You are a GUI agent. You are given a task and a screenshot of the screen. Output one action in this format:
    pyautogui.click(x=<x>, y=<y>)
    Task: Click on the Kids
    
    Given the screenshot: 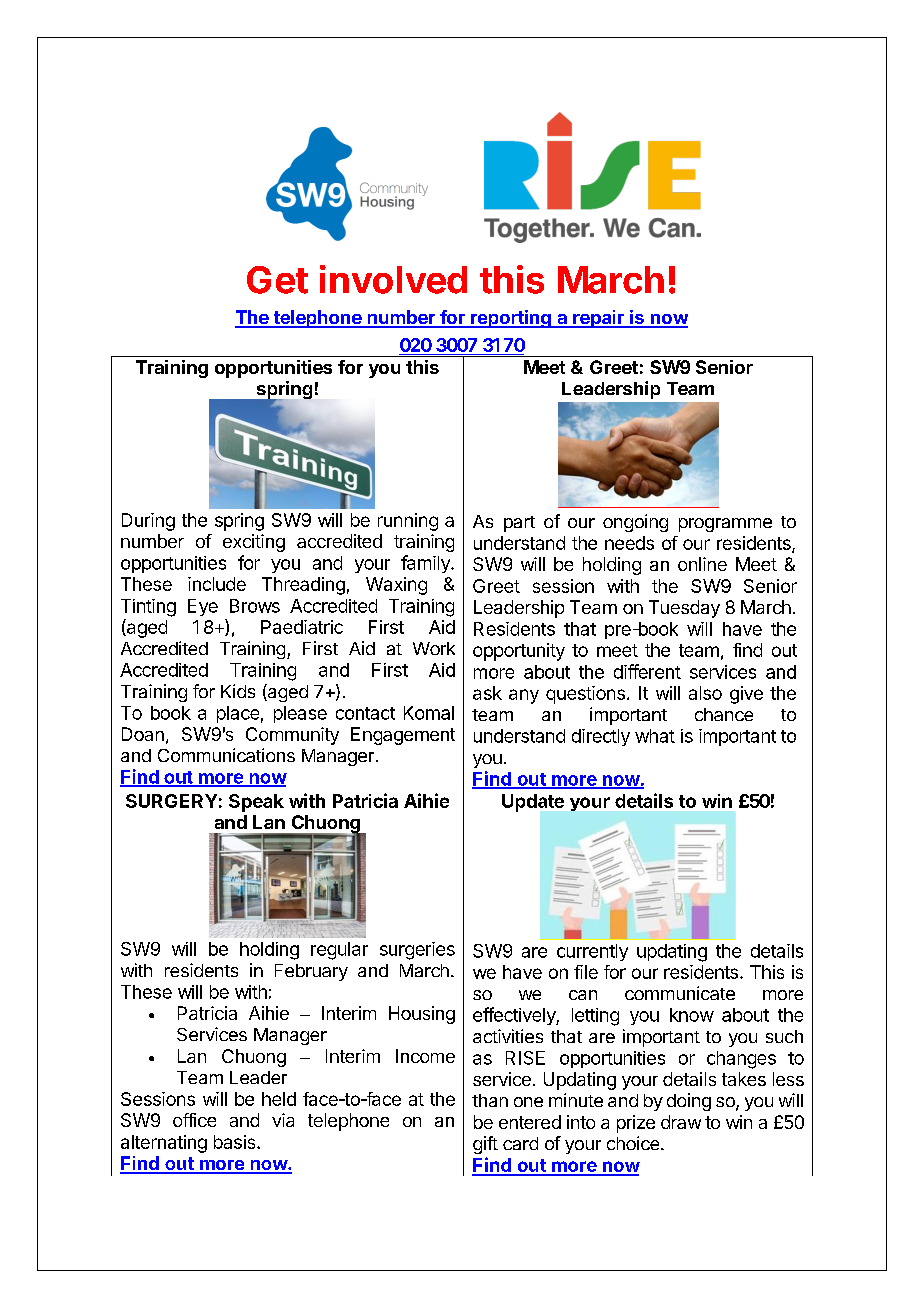 What is the action you would take?
    pyautogui.click(x=238, y=691)
